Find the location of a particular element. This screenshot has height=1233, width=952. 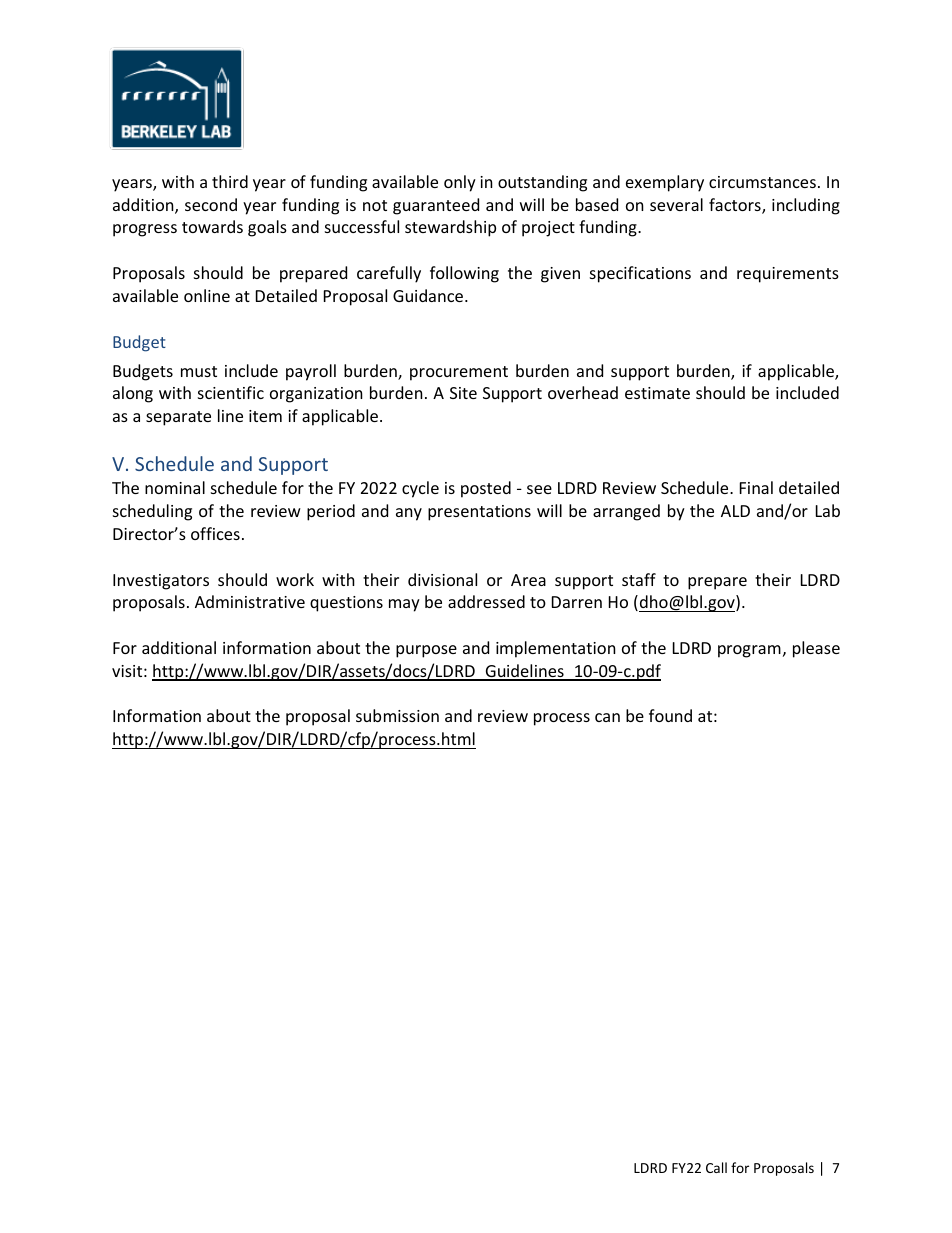

second is located at coordinates (211, 204).
